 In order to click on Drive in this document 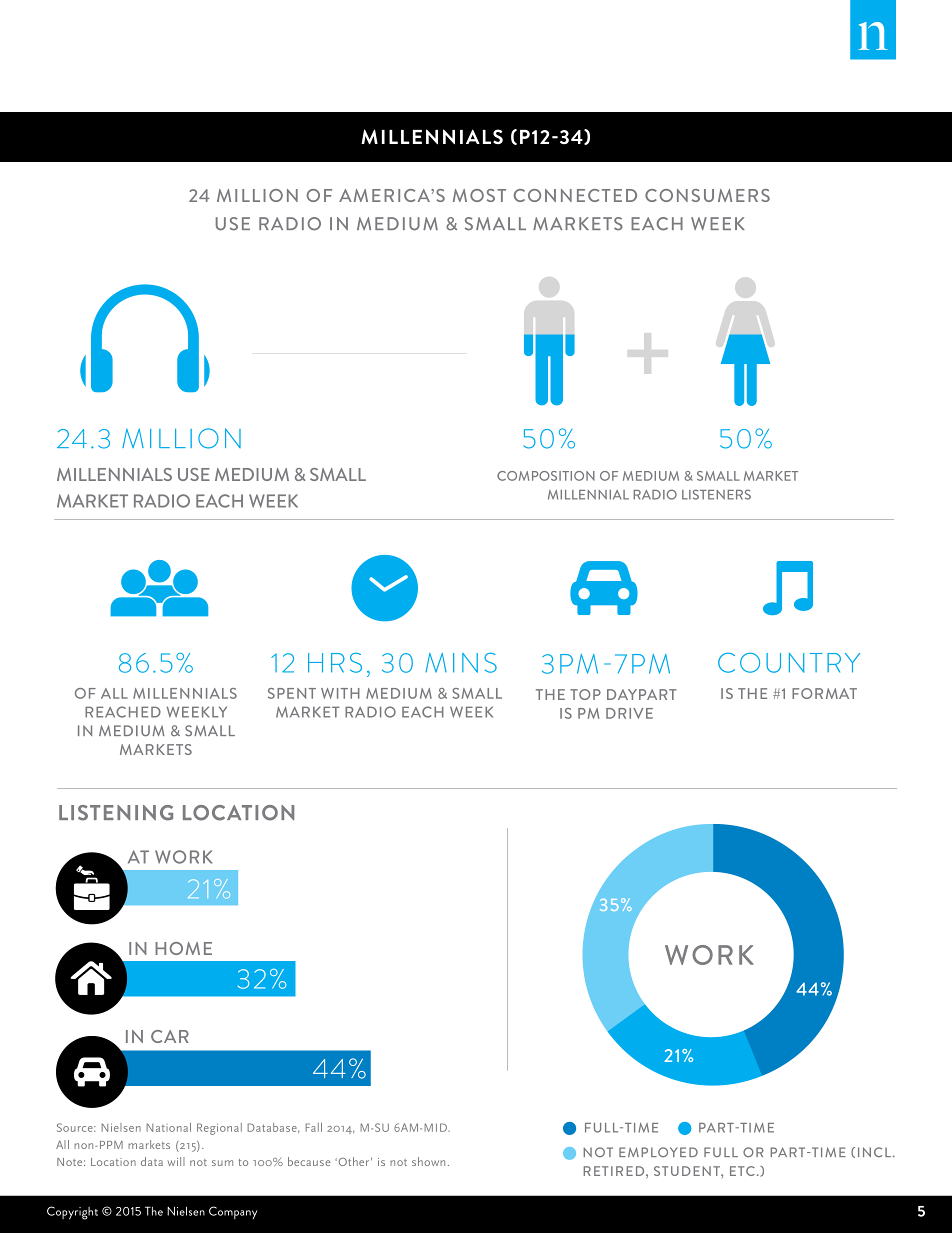, I will do `click(629, 713)`.
